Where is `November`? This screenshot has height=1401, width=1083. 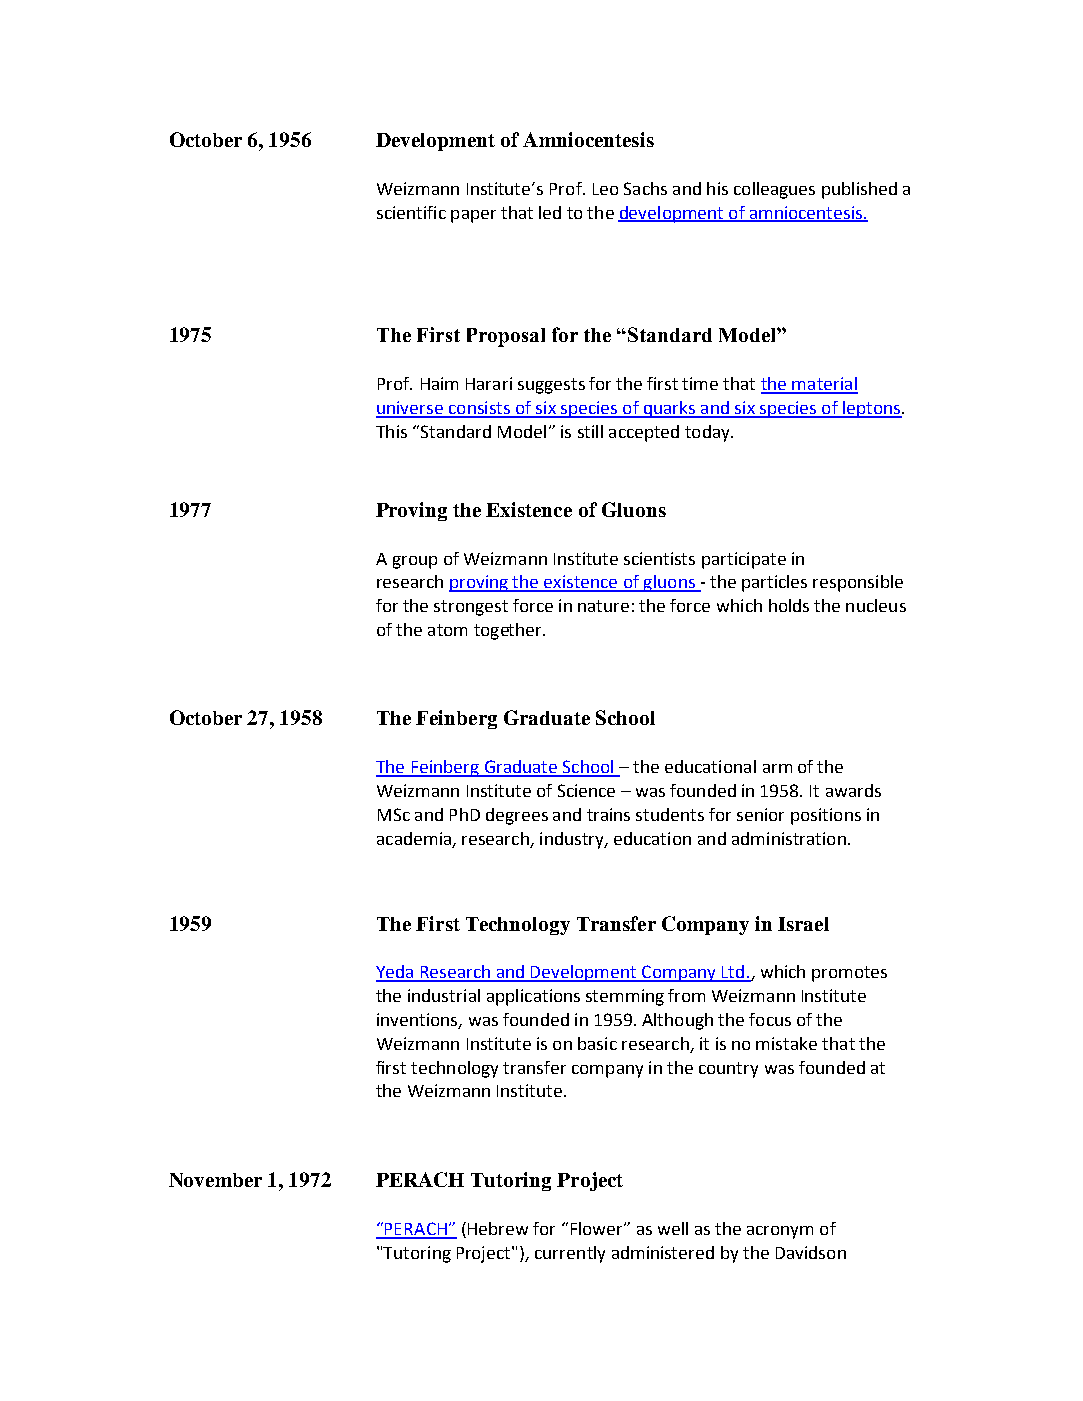
November is located at coordinates (215, 1180).
